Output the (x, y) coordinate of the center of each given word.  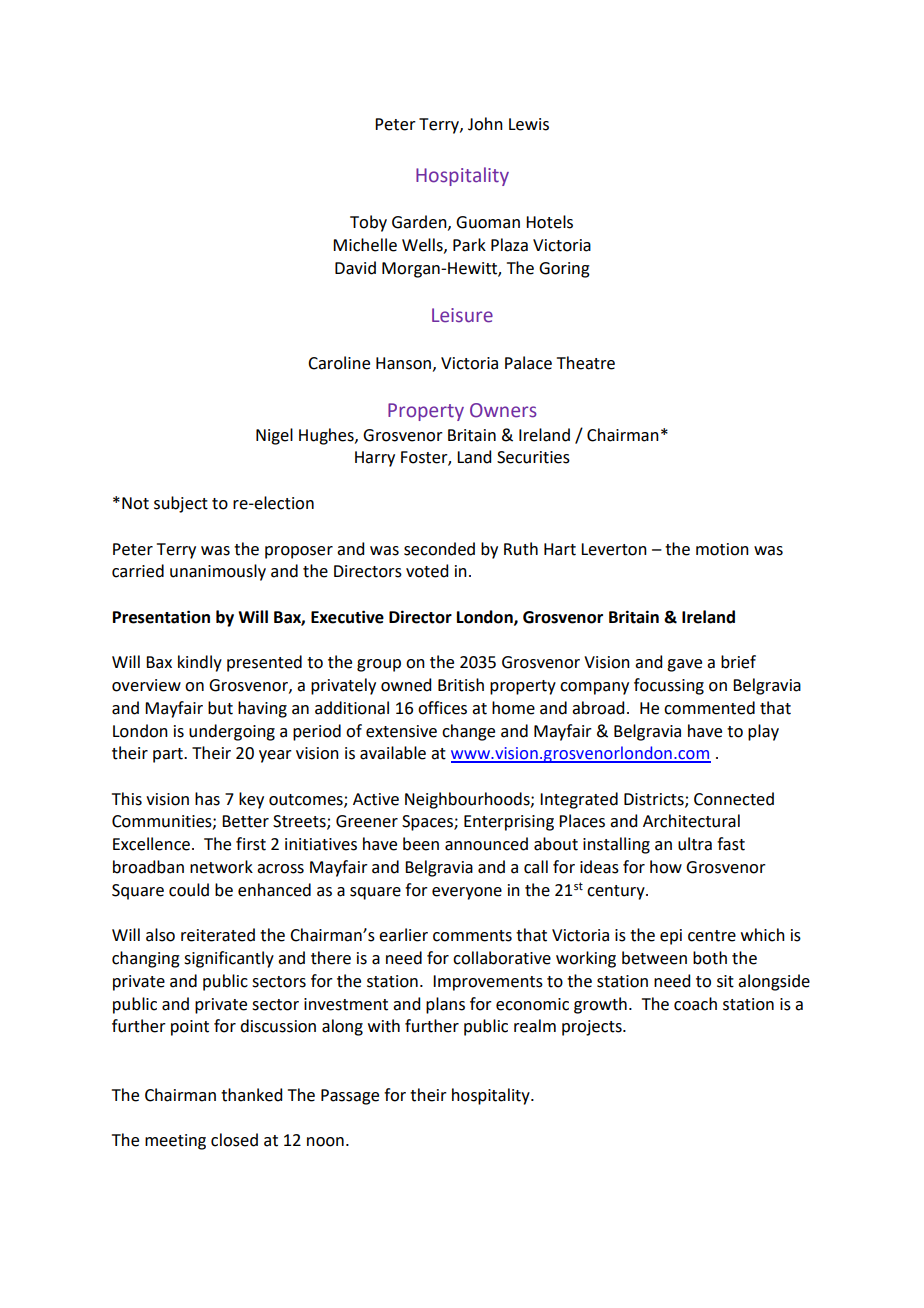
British (461, 685)
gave (684, 665)
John (485, 124)
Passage (350, 1097)
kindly (200, 663)
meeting (175, 1142)
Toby (368, 223)
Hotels (549, 222)
